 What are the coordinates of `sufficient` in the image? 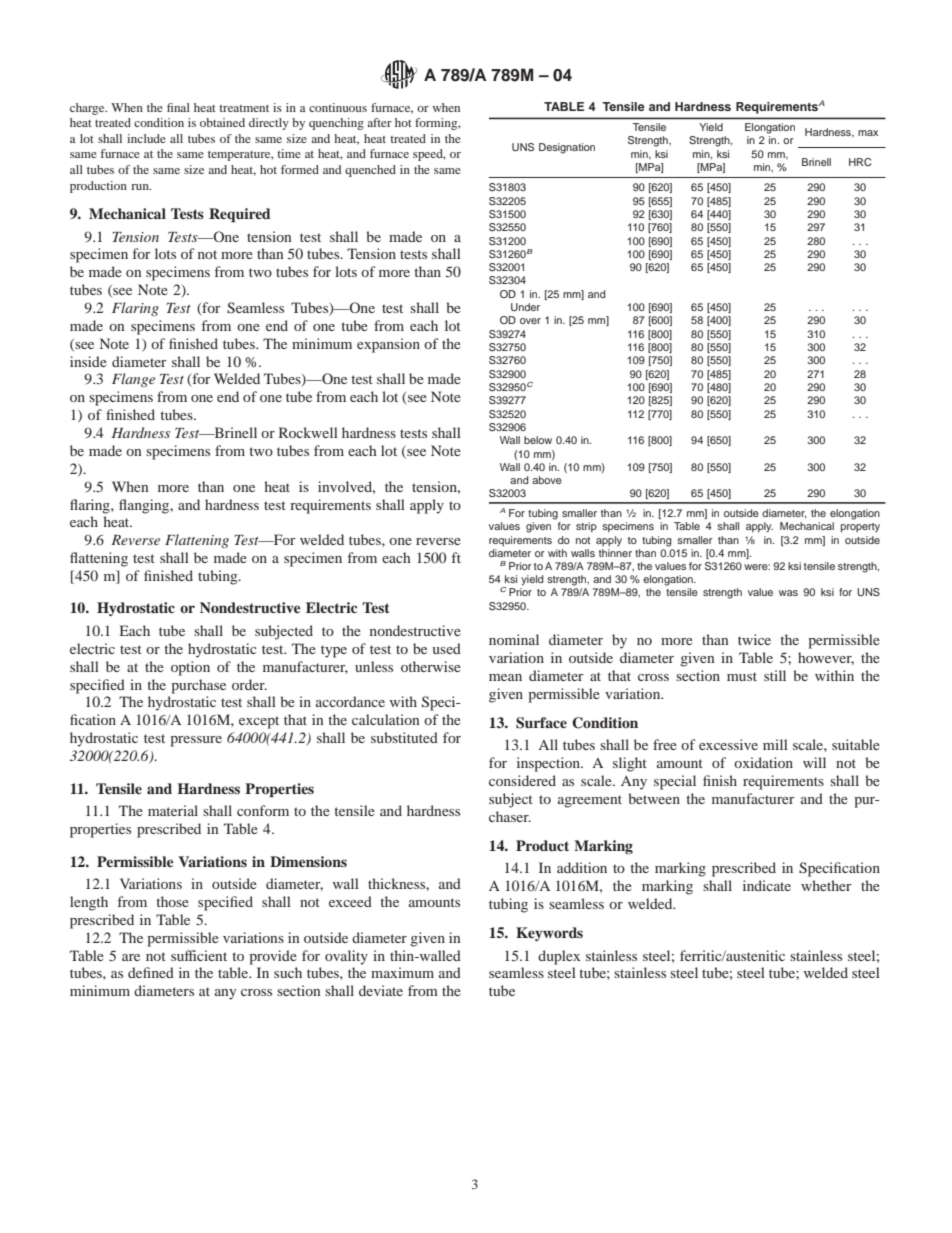 It's located at (199, 955).
